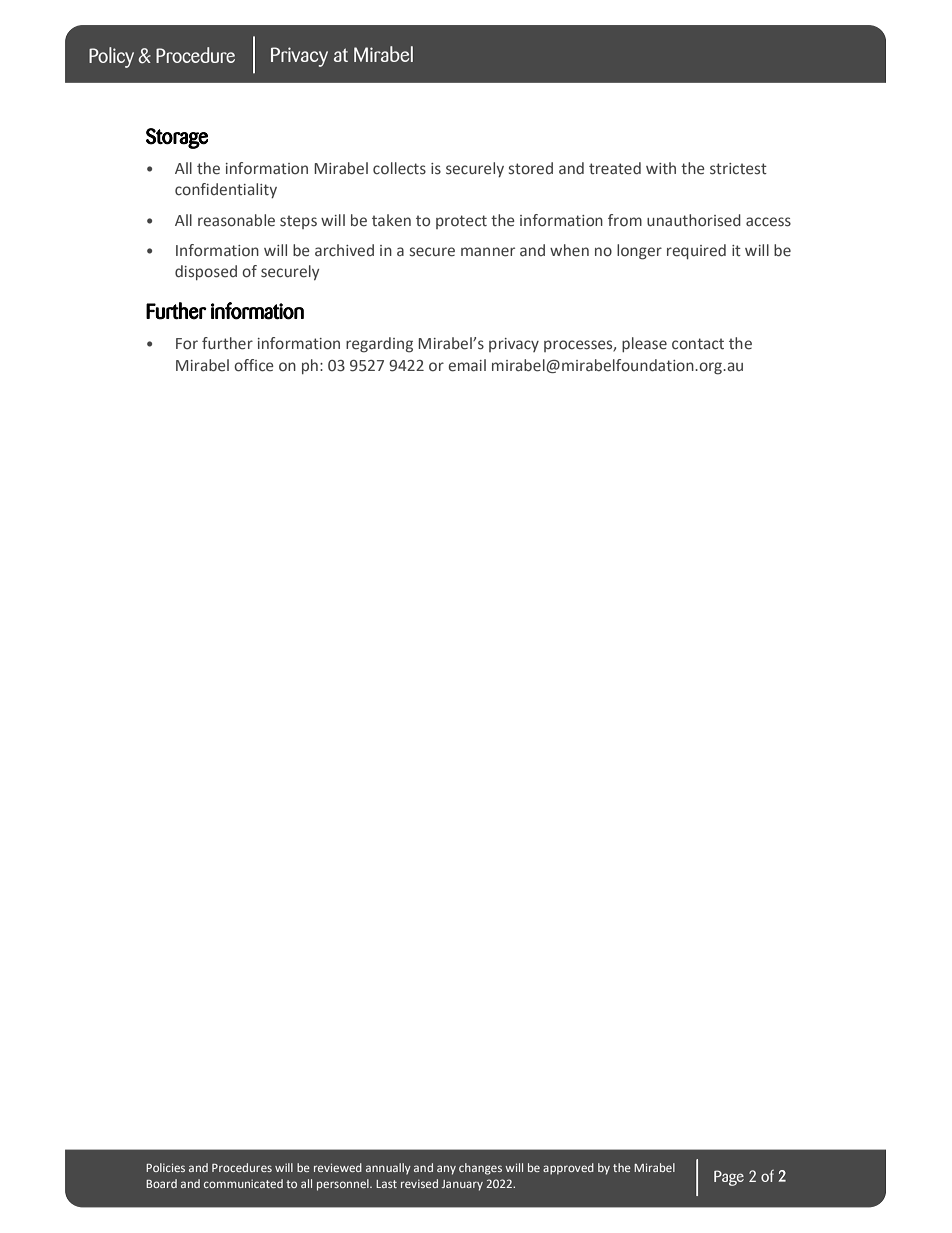 Image resolution: width=952 pixels, height=1233 pixels. Describe the element at coordinates (446, 1170) in the page. I see `any` at that location.
